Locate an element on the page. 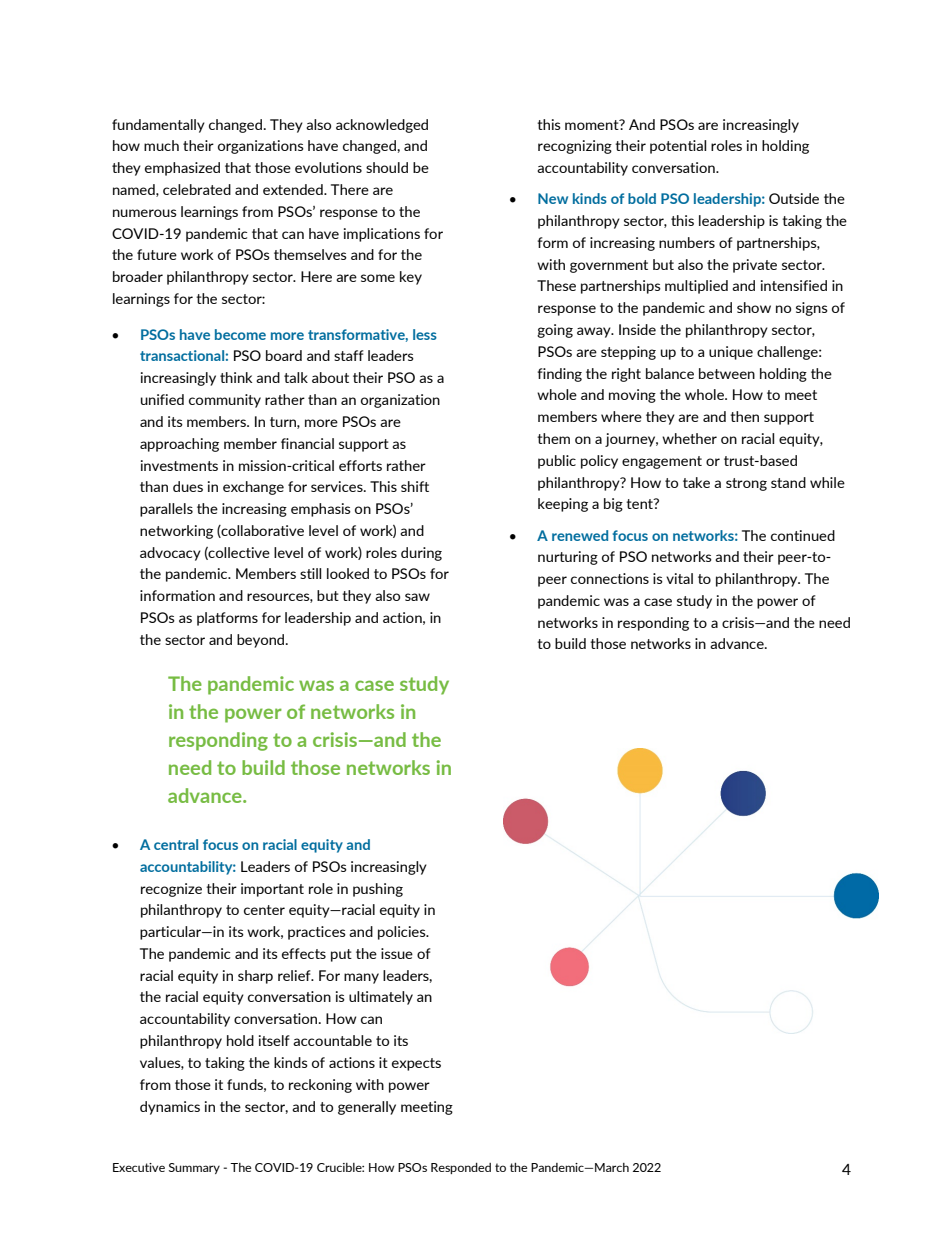 This image has width=952, height=1233. continued is located at coordinates (803, 535).
